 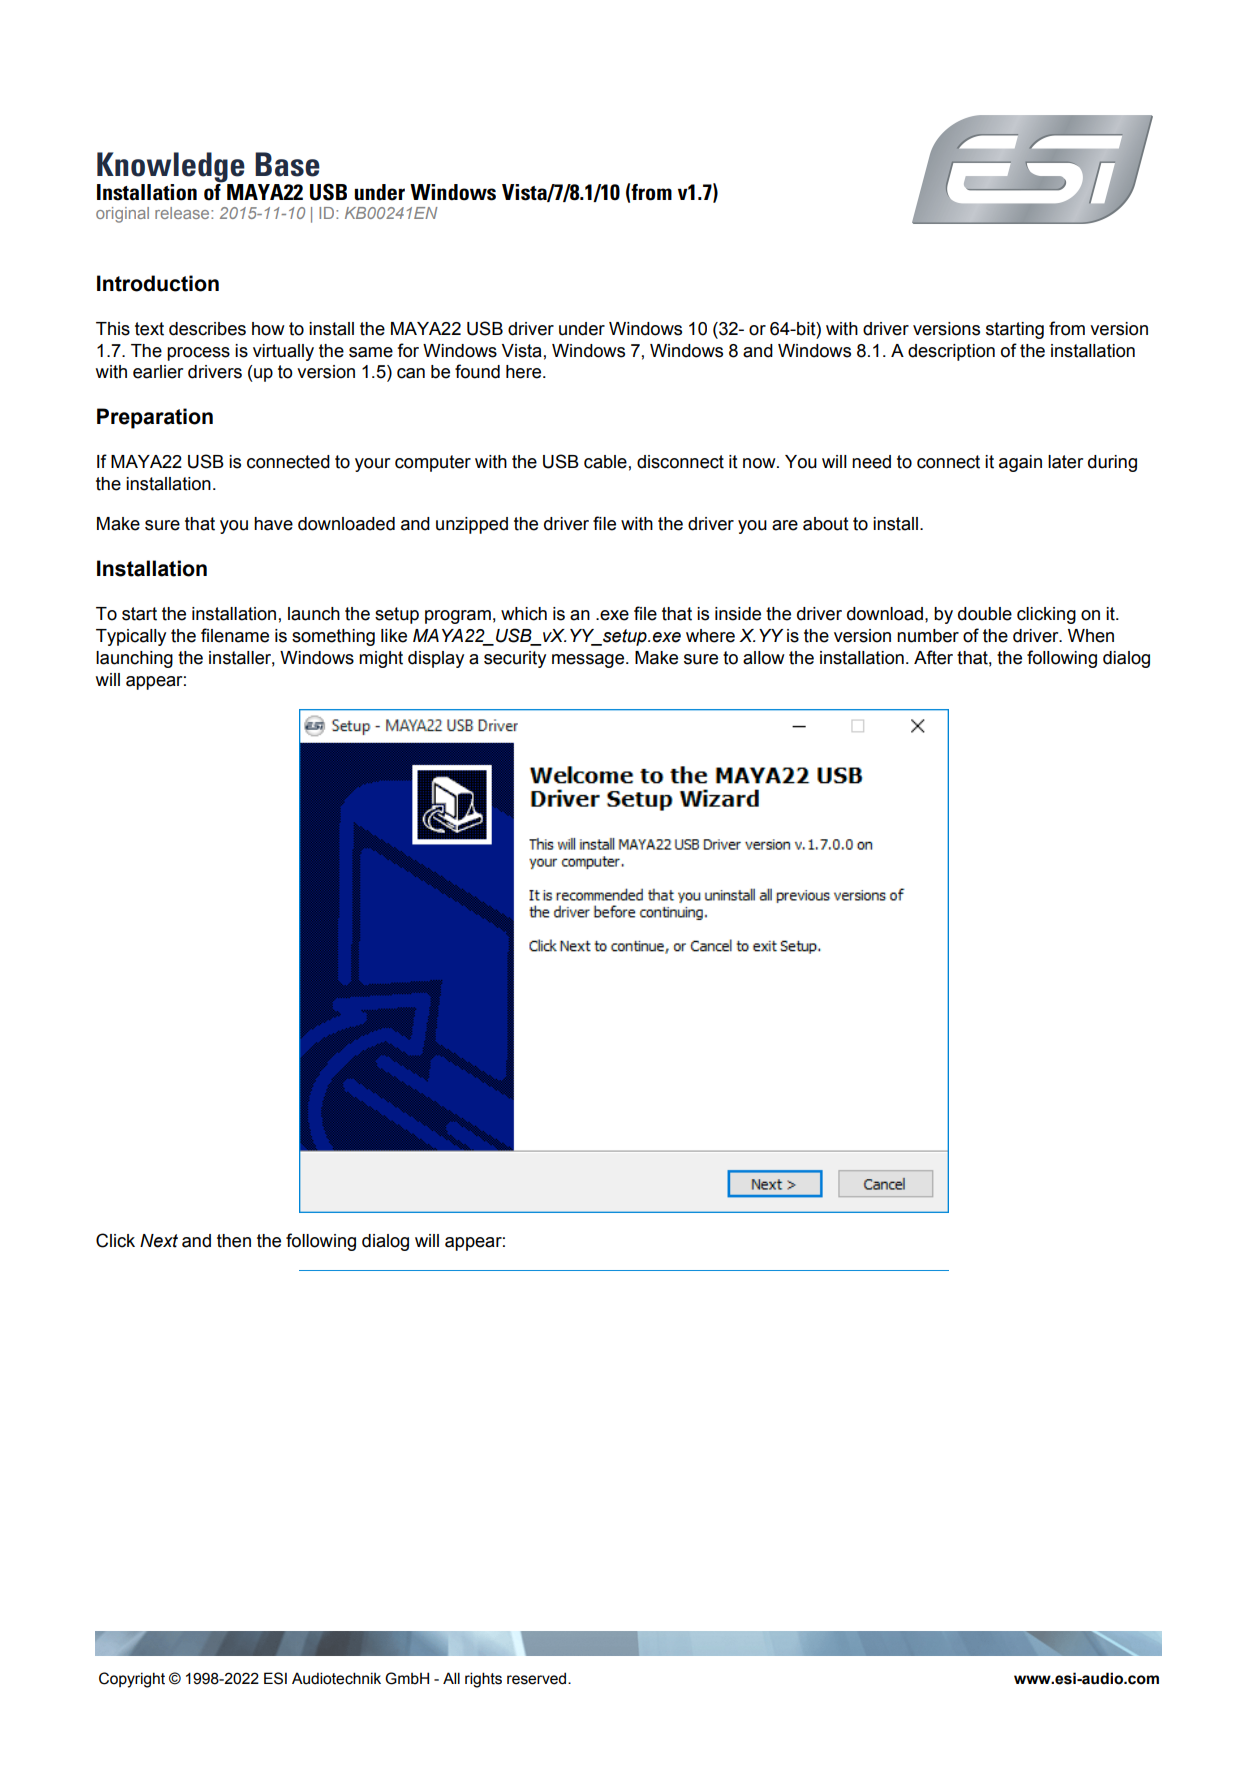 I want to click on reserved, so click(x=538, y=1678).
